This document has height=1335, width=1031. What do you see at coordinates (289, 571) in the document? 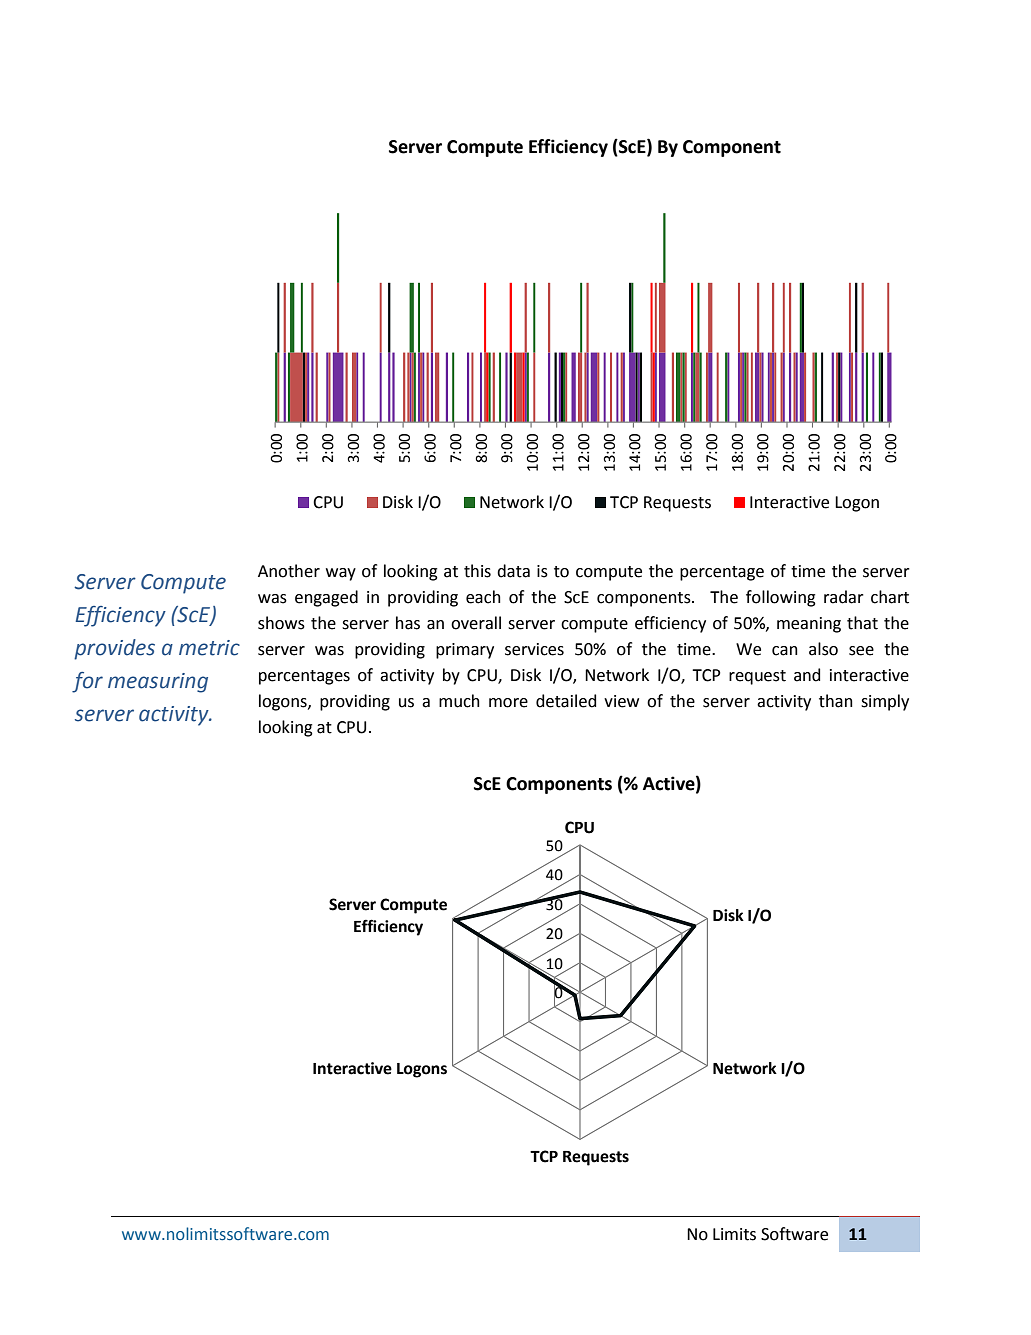
I see `Another` at bounding box center [289, 571].
